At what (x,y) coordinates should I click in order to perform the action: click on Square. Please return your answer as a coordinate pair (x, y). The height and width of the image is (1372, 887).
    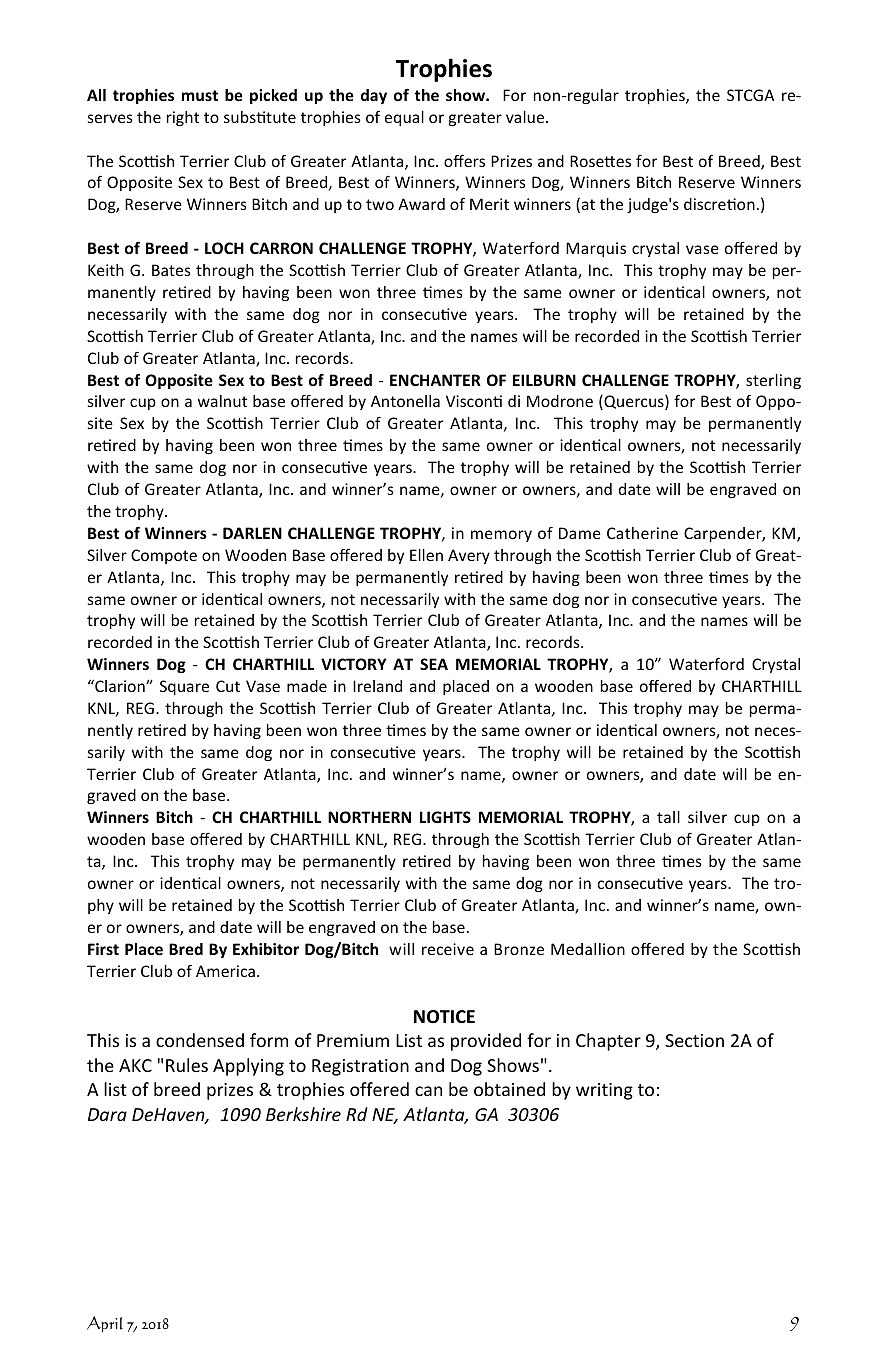
    Looking at the image, I should click on (184, 687).
